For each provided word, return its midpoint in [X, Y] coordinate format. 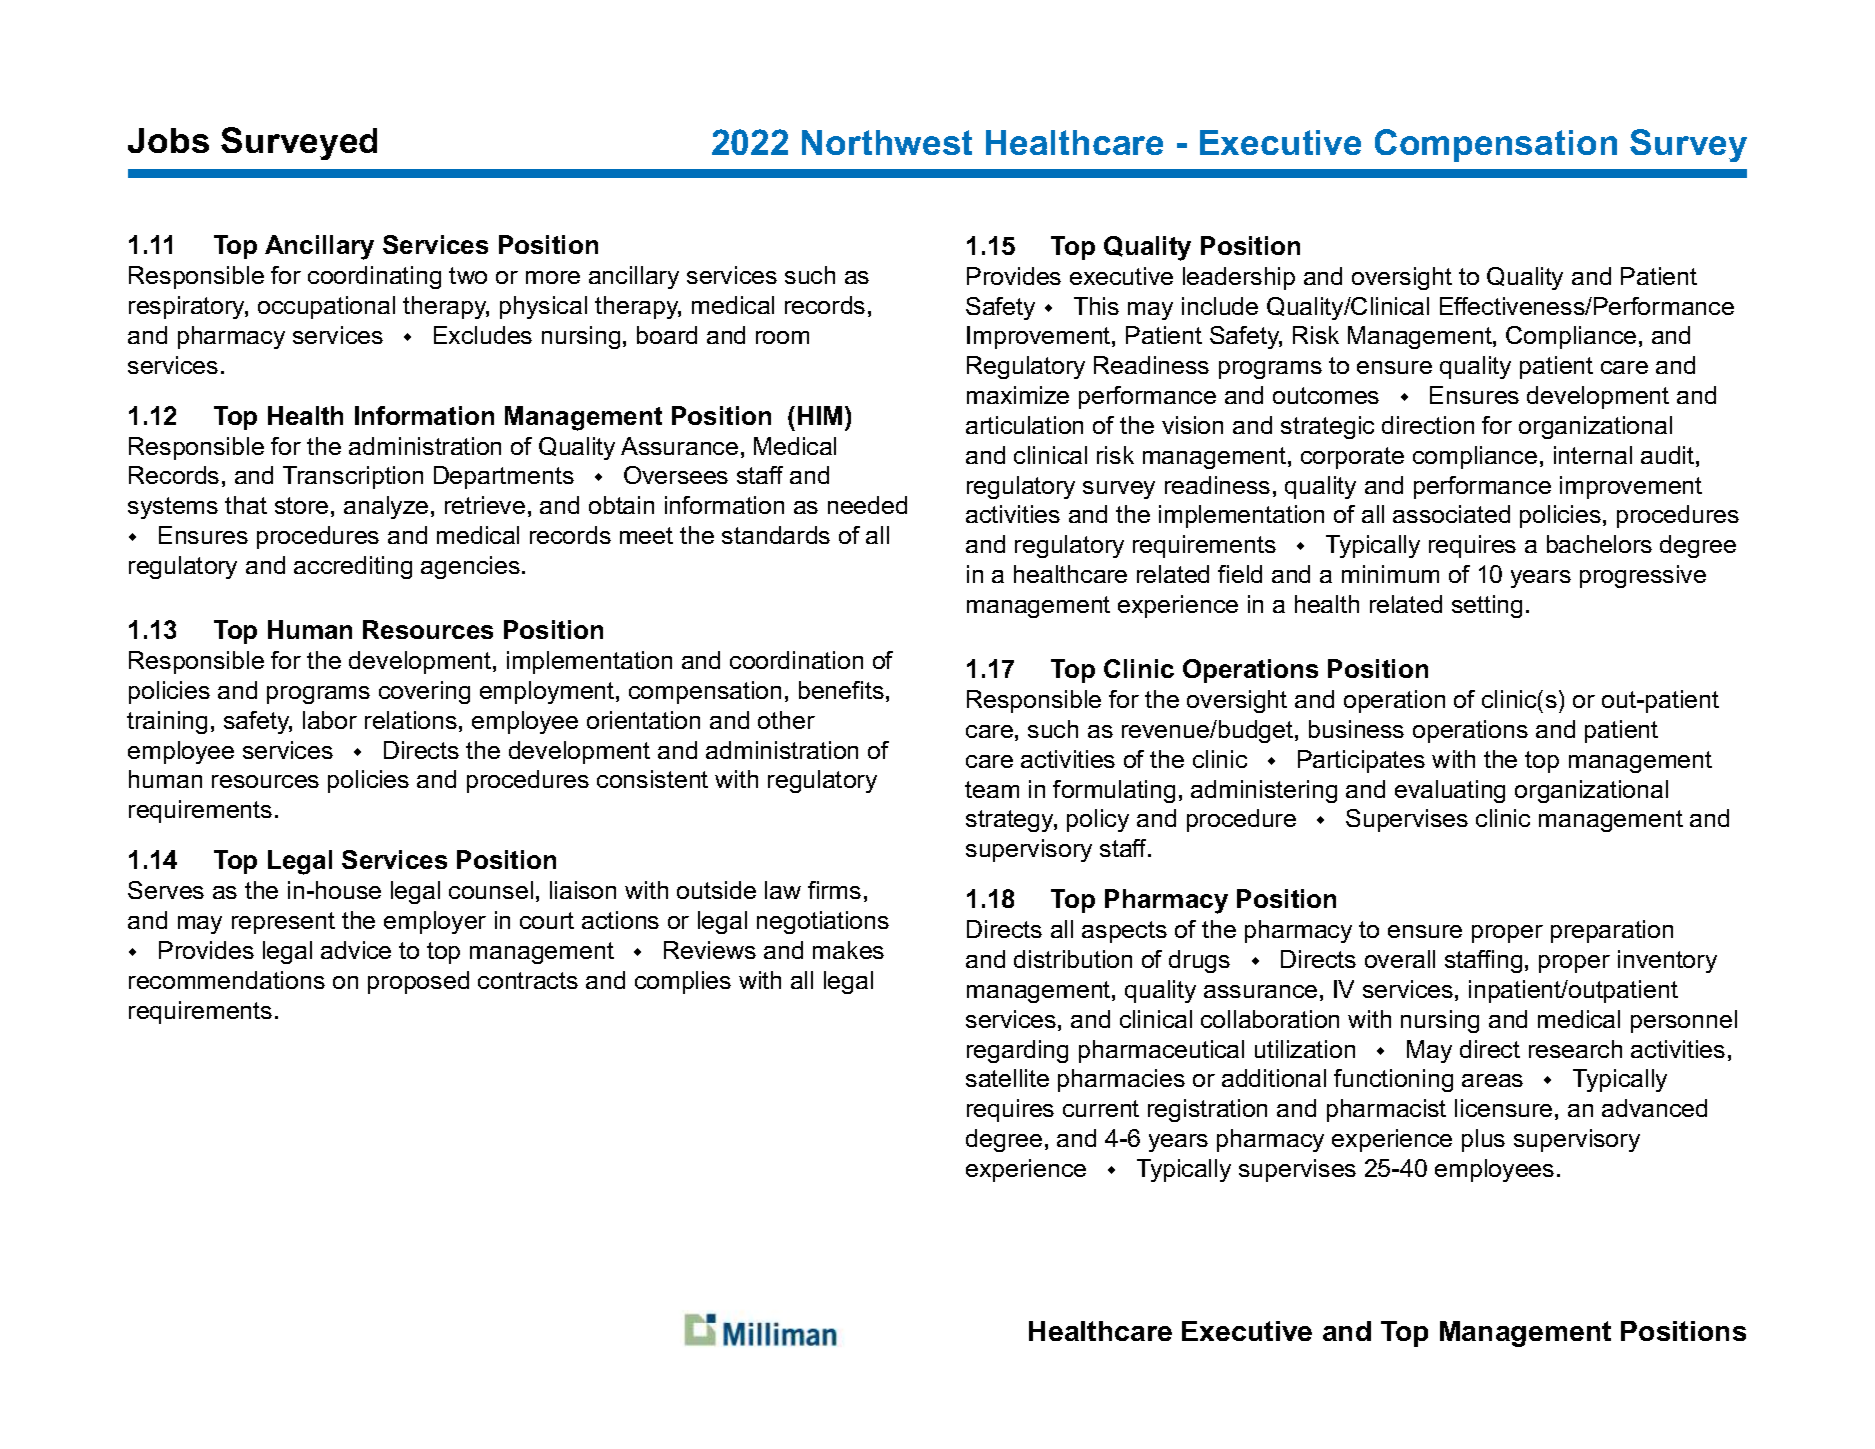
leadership [1239, 278]
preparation [1612, 931]
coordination [796, 660]
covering [424, 692]
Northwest [887, 142]
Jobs [168, 140]
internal [1593, 455]
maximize [1018, 395]
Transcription [353, 477]
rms [841, 892]
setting [1487, 606]
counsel [491, 890]
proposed [418, 982]
